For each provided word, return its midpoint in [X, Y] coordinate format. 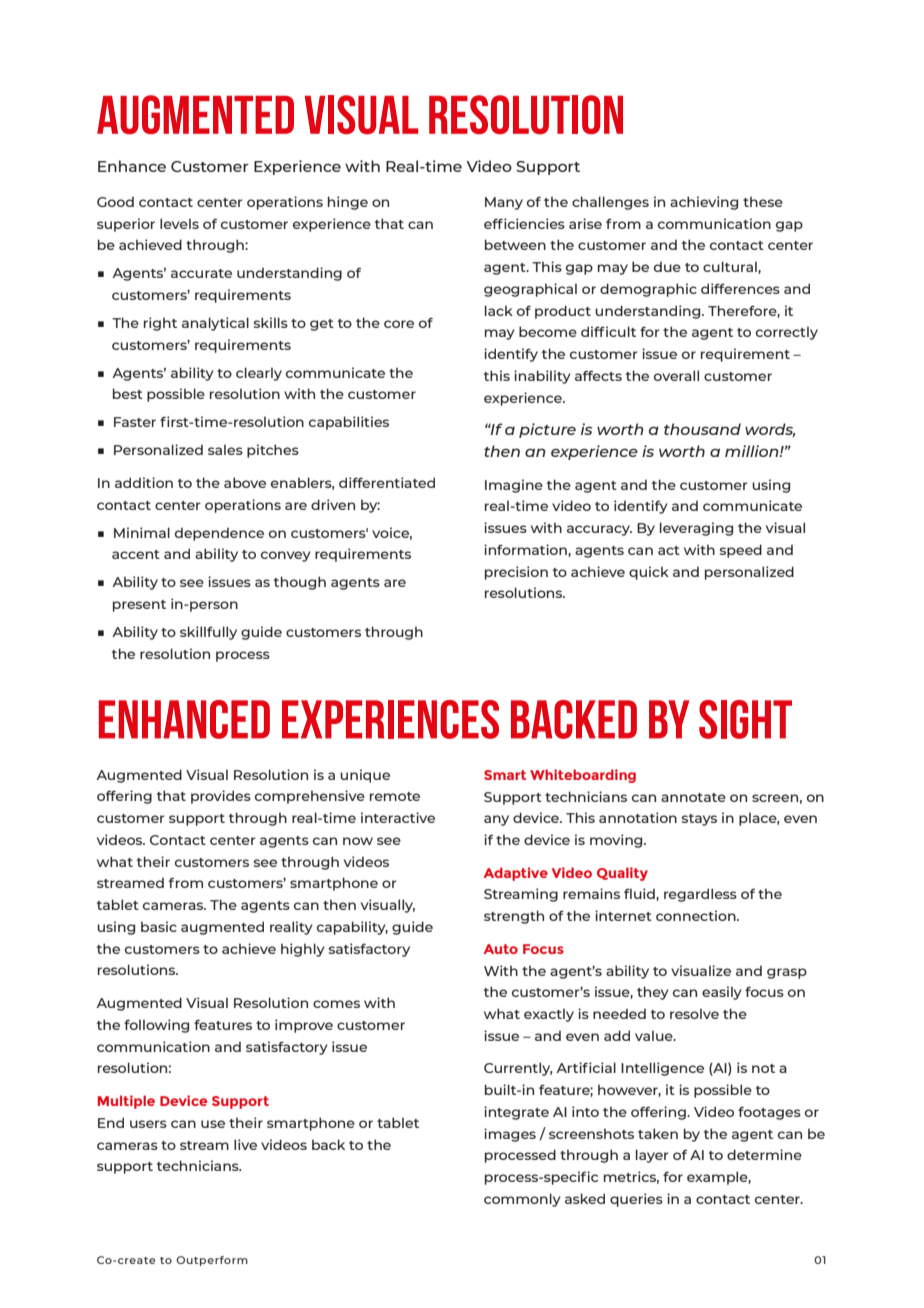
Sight [745, 719]
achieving [704, 203]
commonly [522, 1200]
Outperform [212, 1261]
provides [221, 797]
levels [179, 223]
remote [395, 796]
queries [636, 1200]
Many [504, 203]
